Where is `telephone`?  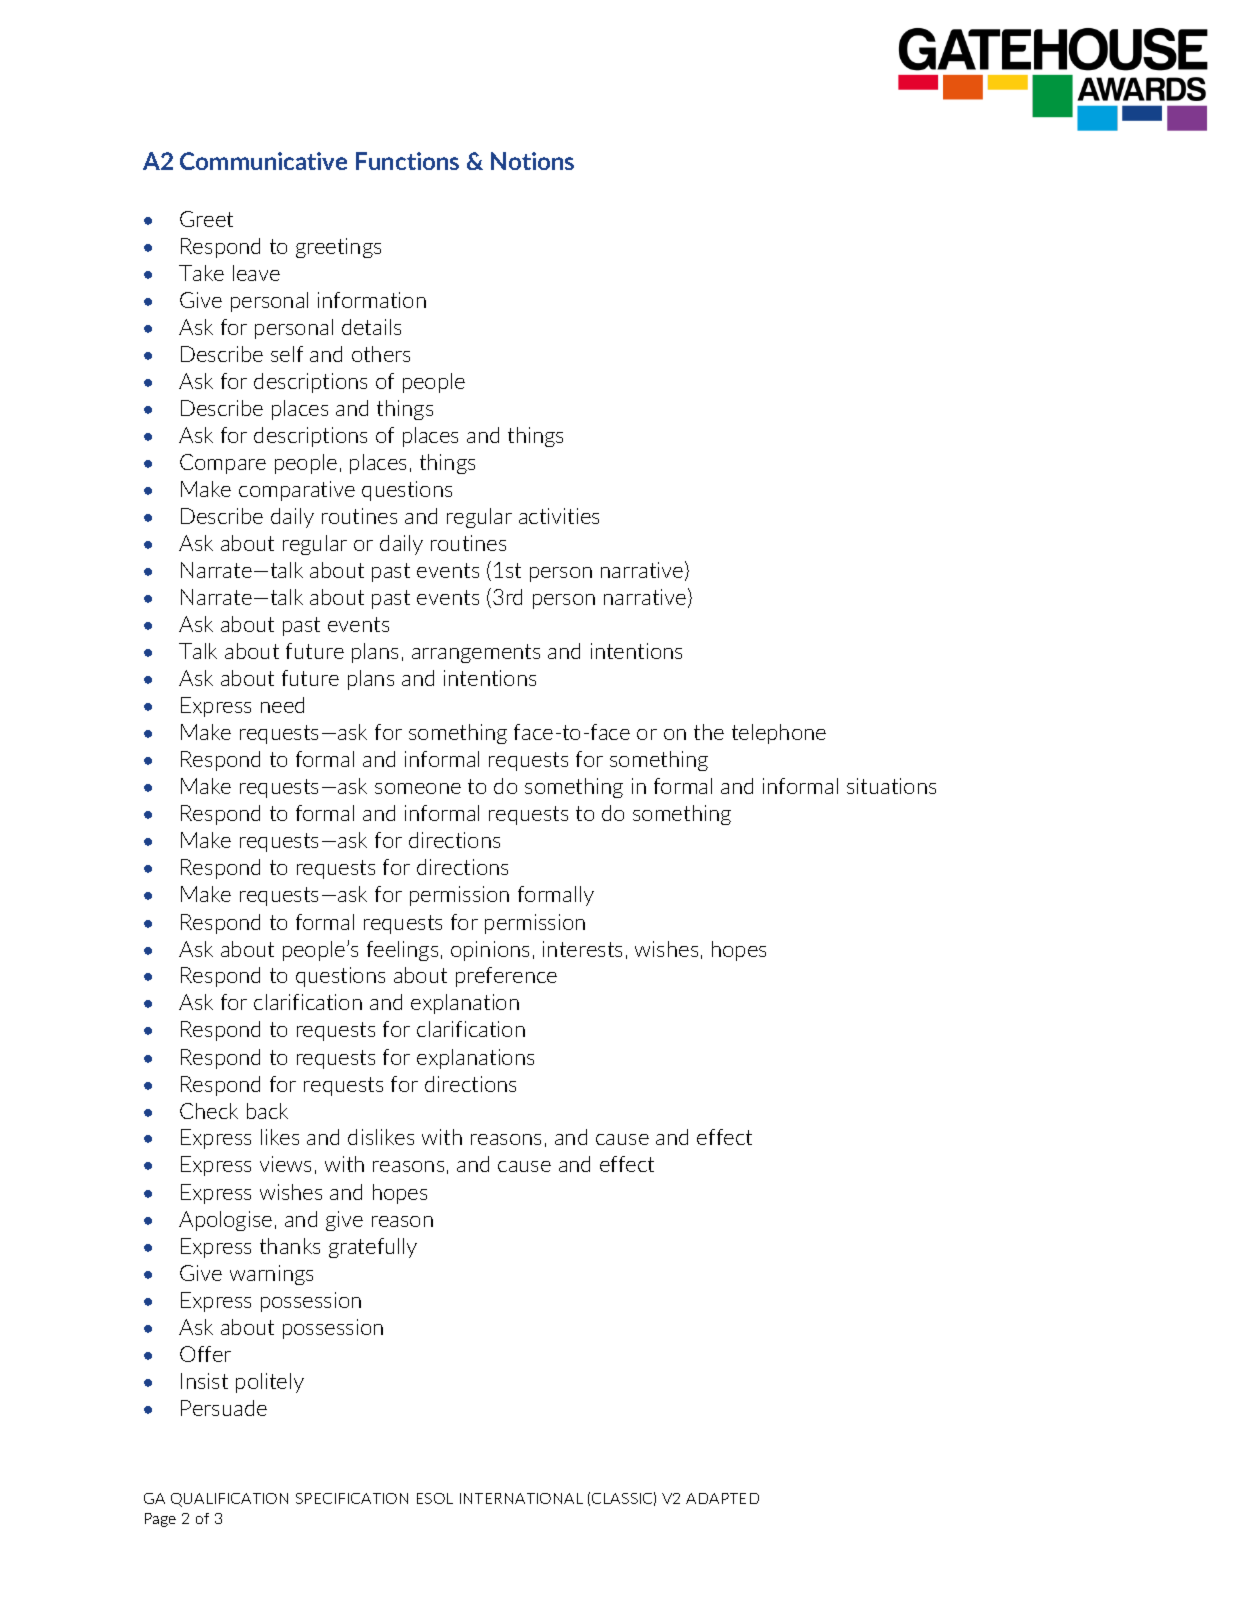 telephone is located at coordinates (779, 734).
